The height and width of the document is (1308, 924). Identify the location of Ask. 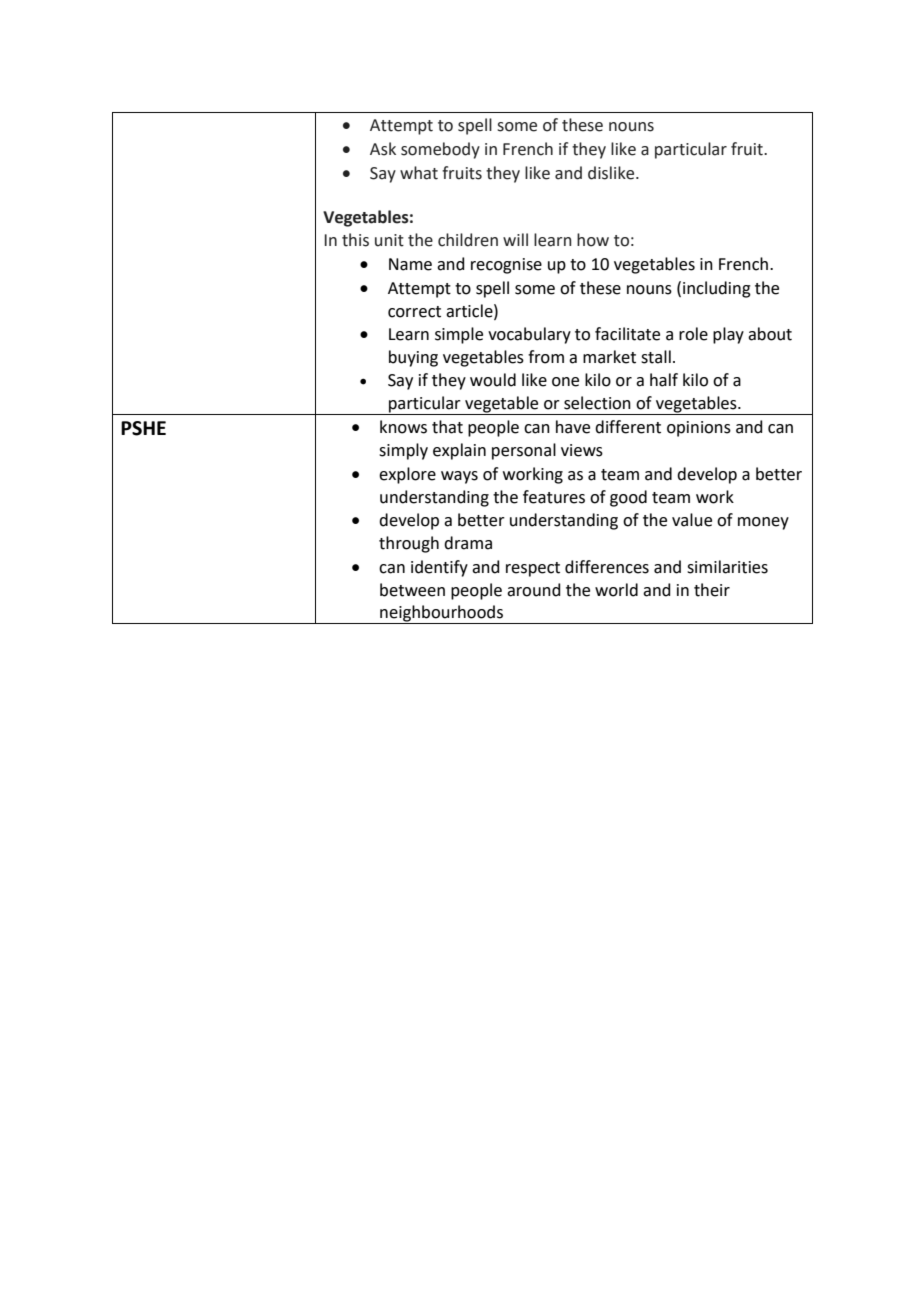
(383, 149).
